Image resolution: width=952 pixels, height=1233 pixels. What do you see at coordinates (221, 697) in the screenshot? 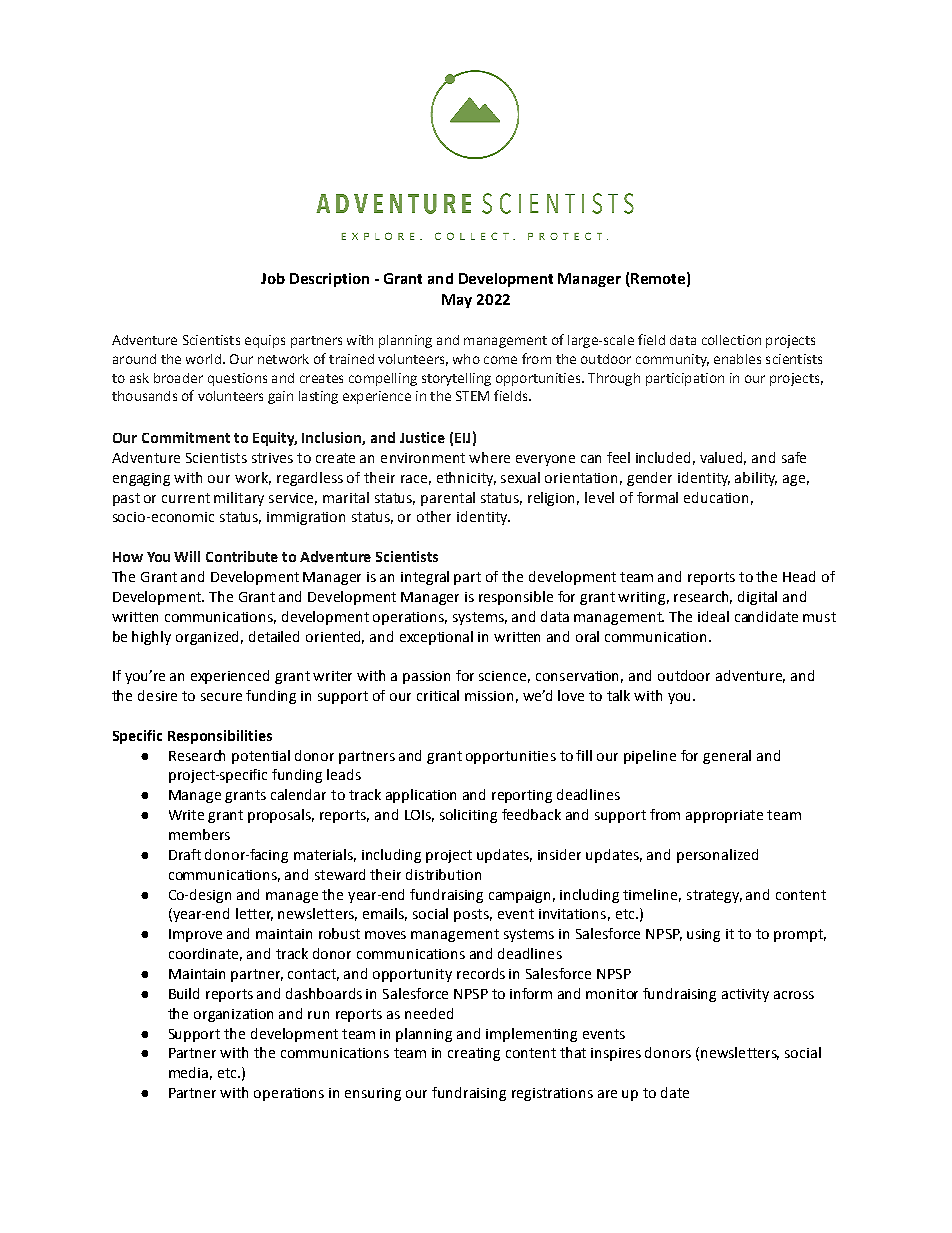
I see `secure` at bounding box center [221, 697].
